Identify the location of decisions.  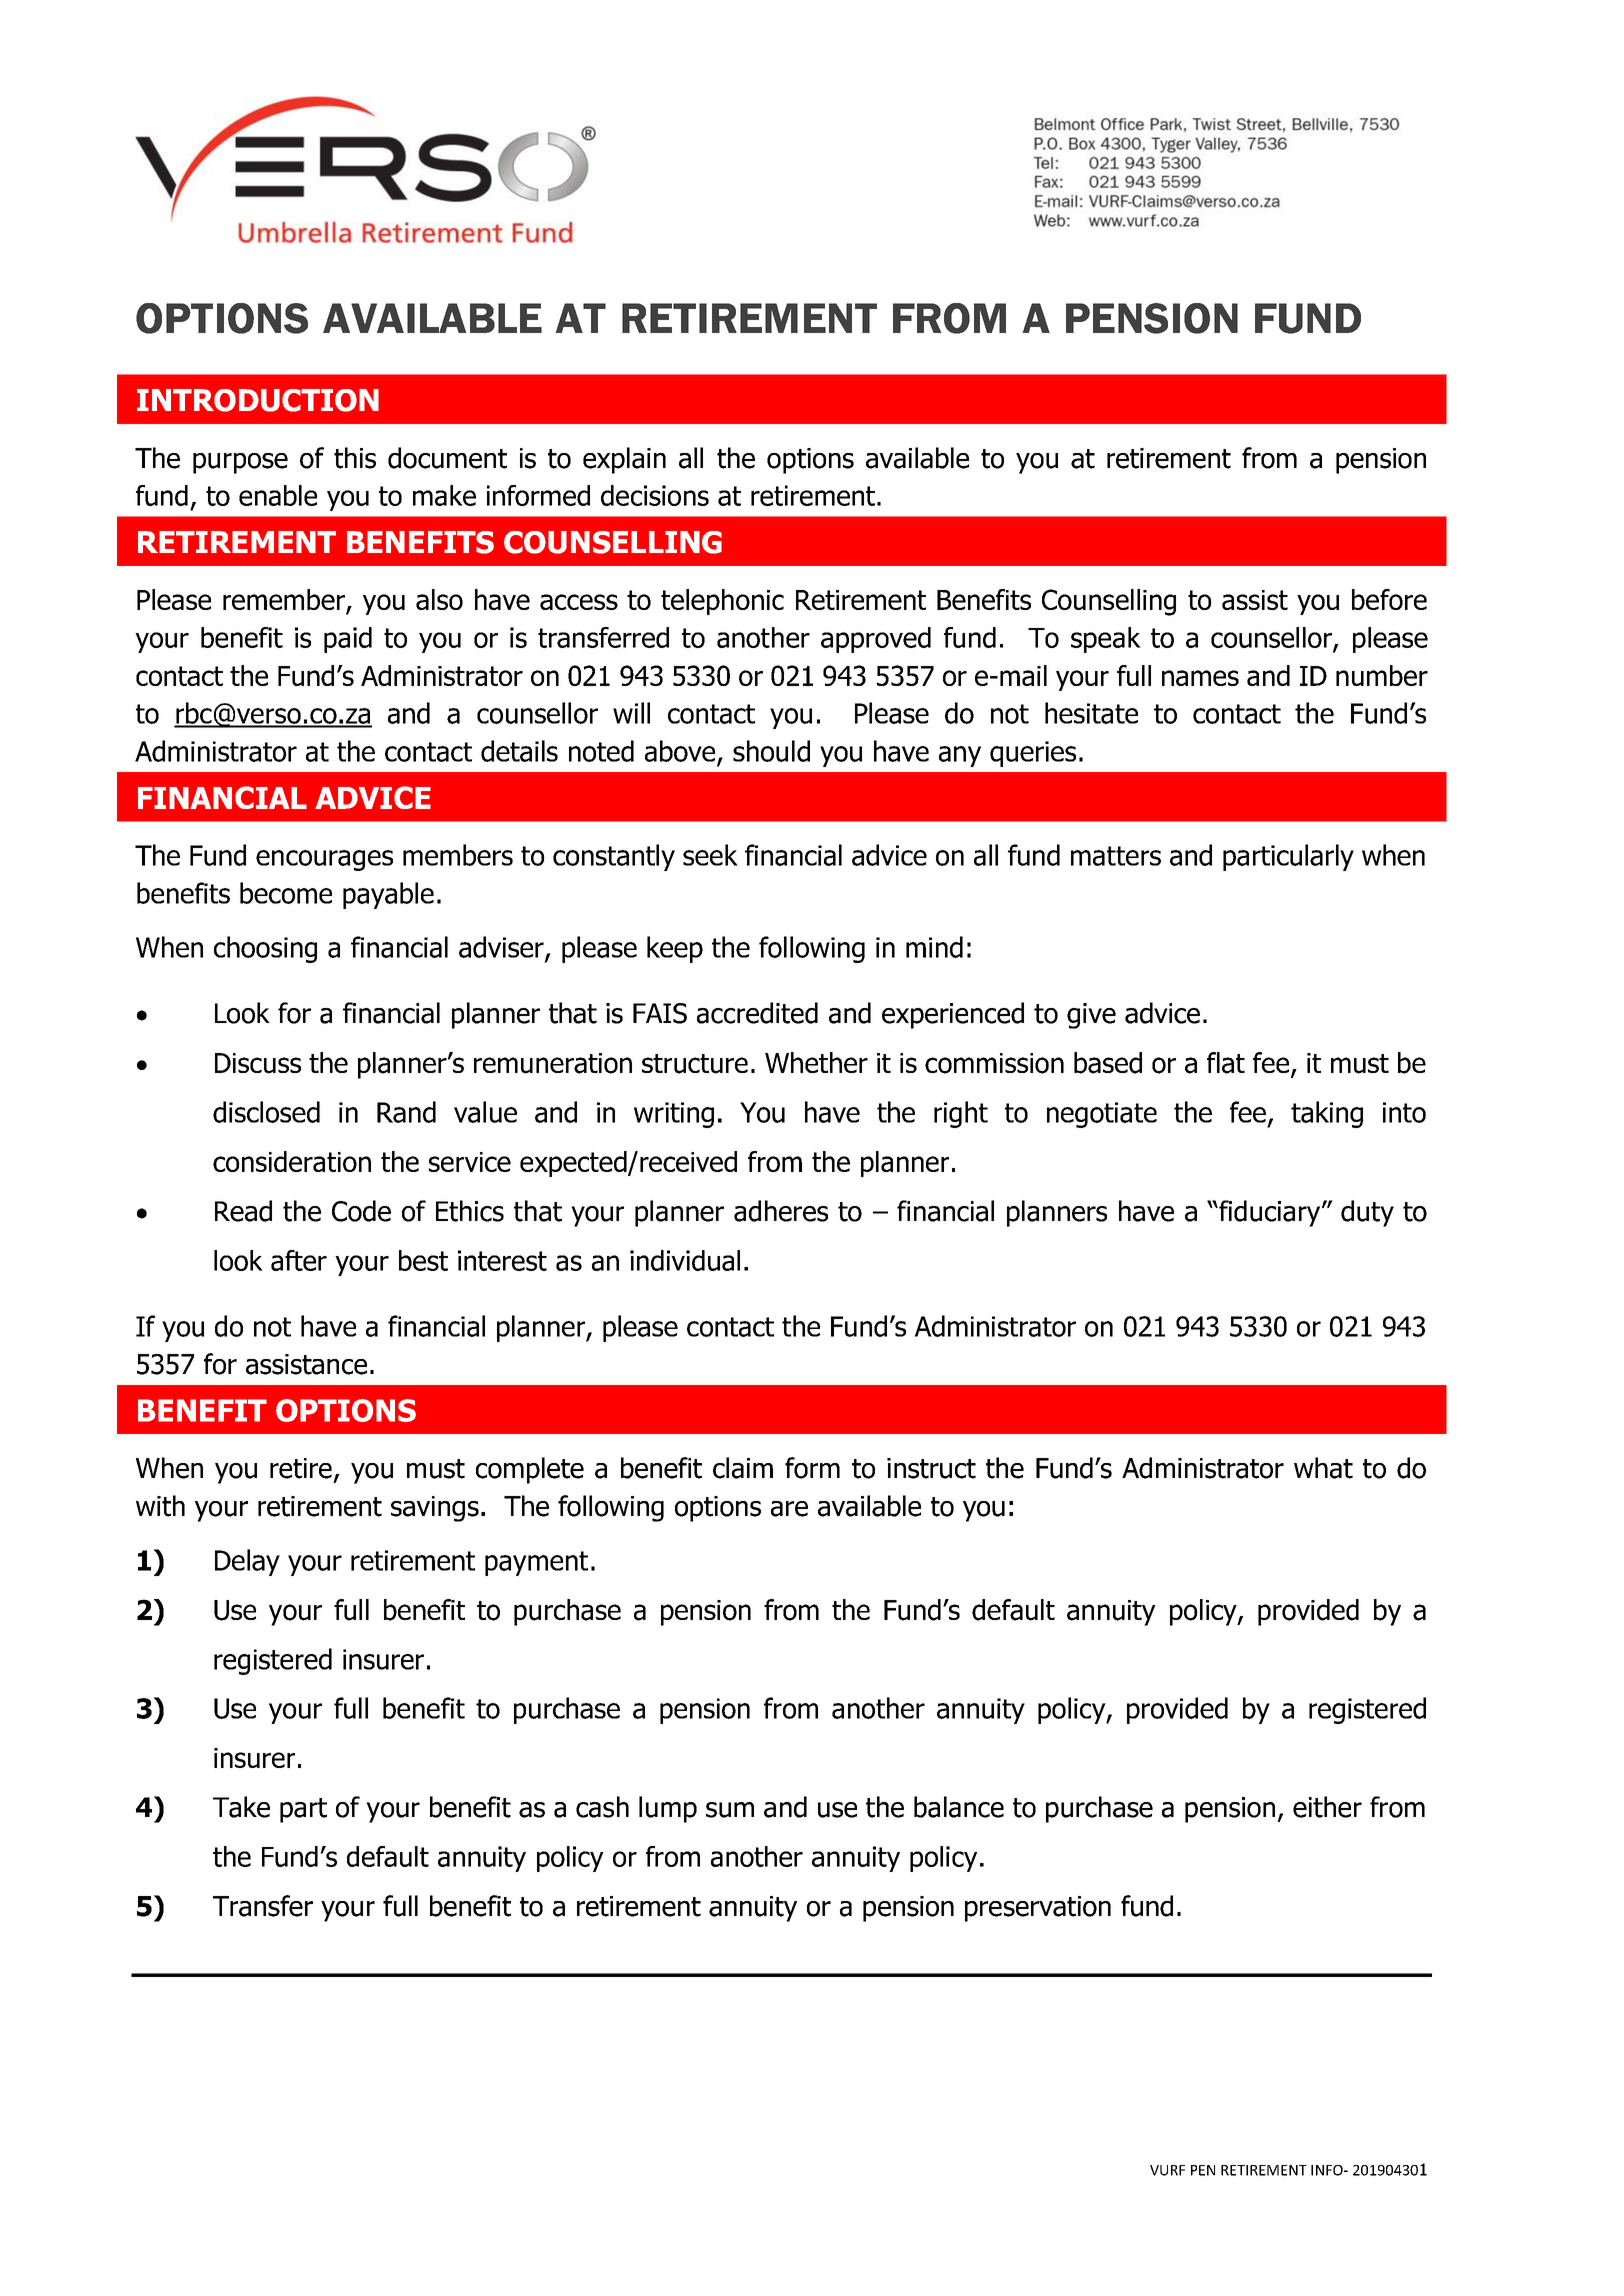
(655, 495).
